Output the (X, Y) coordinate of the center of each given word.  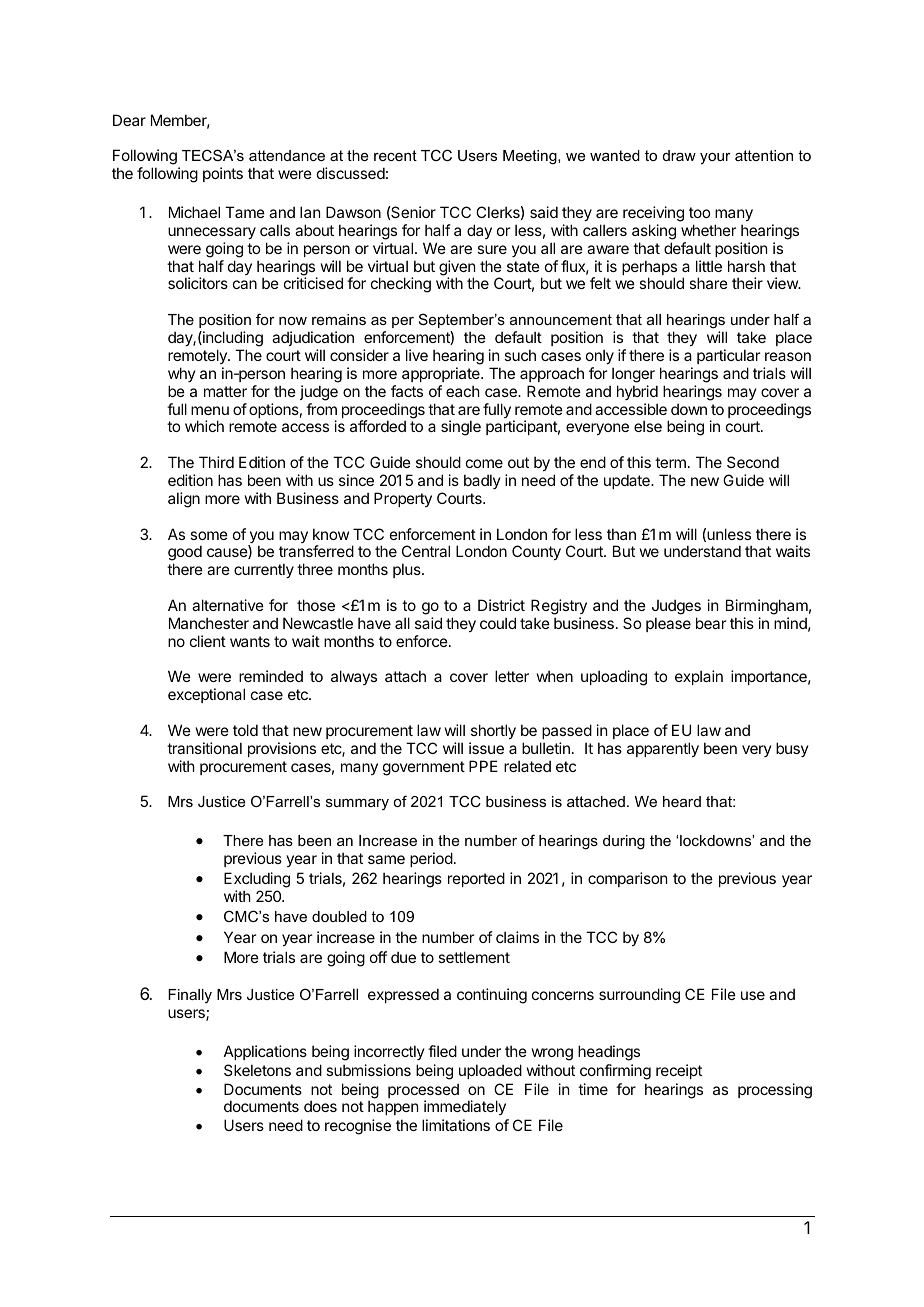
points (223, 174)
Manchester (209, 623)
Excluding (257, 881)
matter (225, 391)
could (498, 623)
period (431, 859)
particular (728, 356)
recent (395, 155)
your (715, 158)
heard (682, 801)
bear (711, 623)
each (463, 391)
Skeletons (257, 1070)
